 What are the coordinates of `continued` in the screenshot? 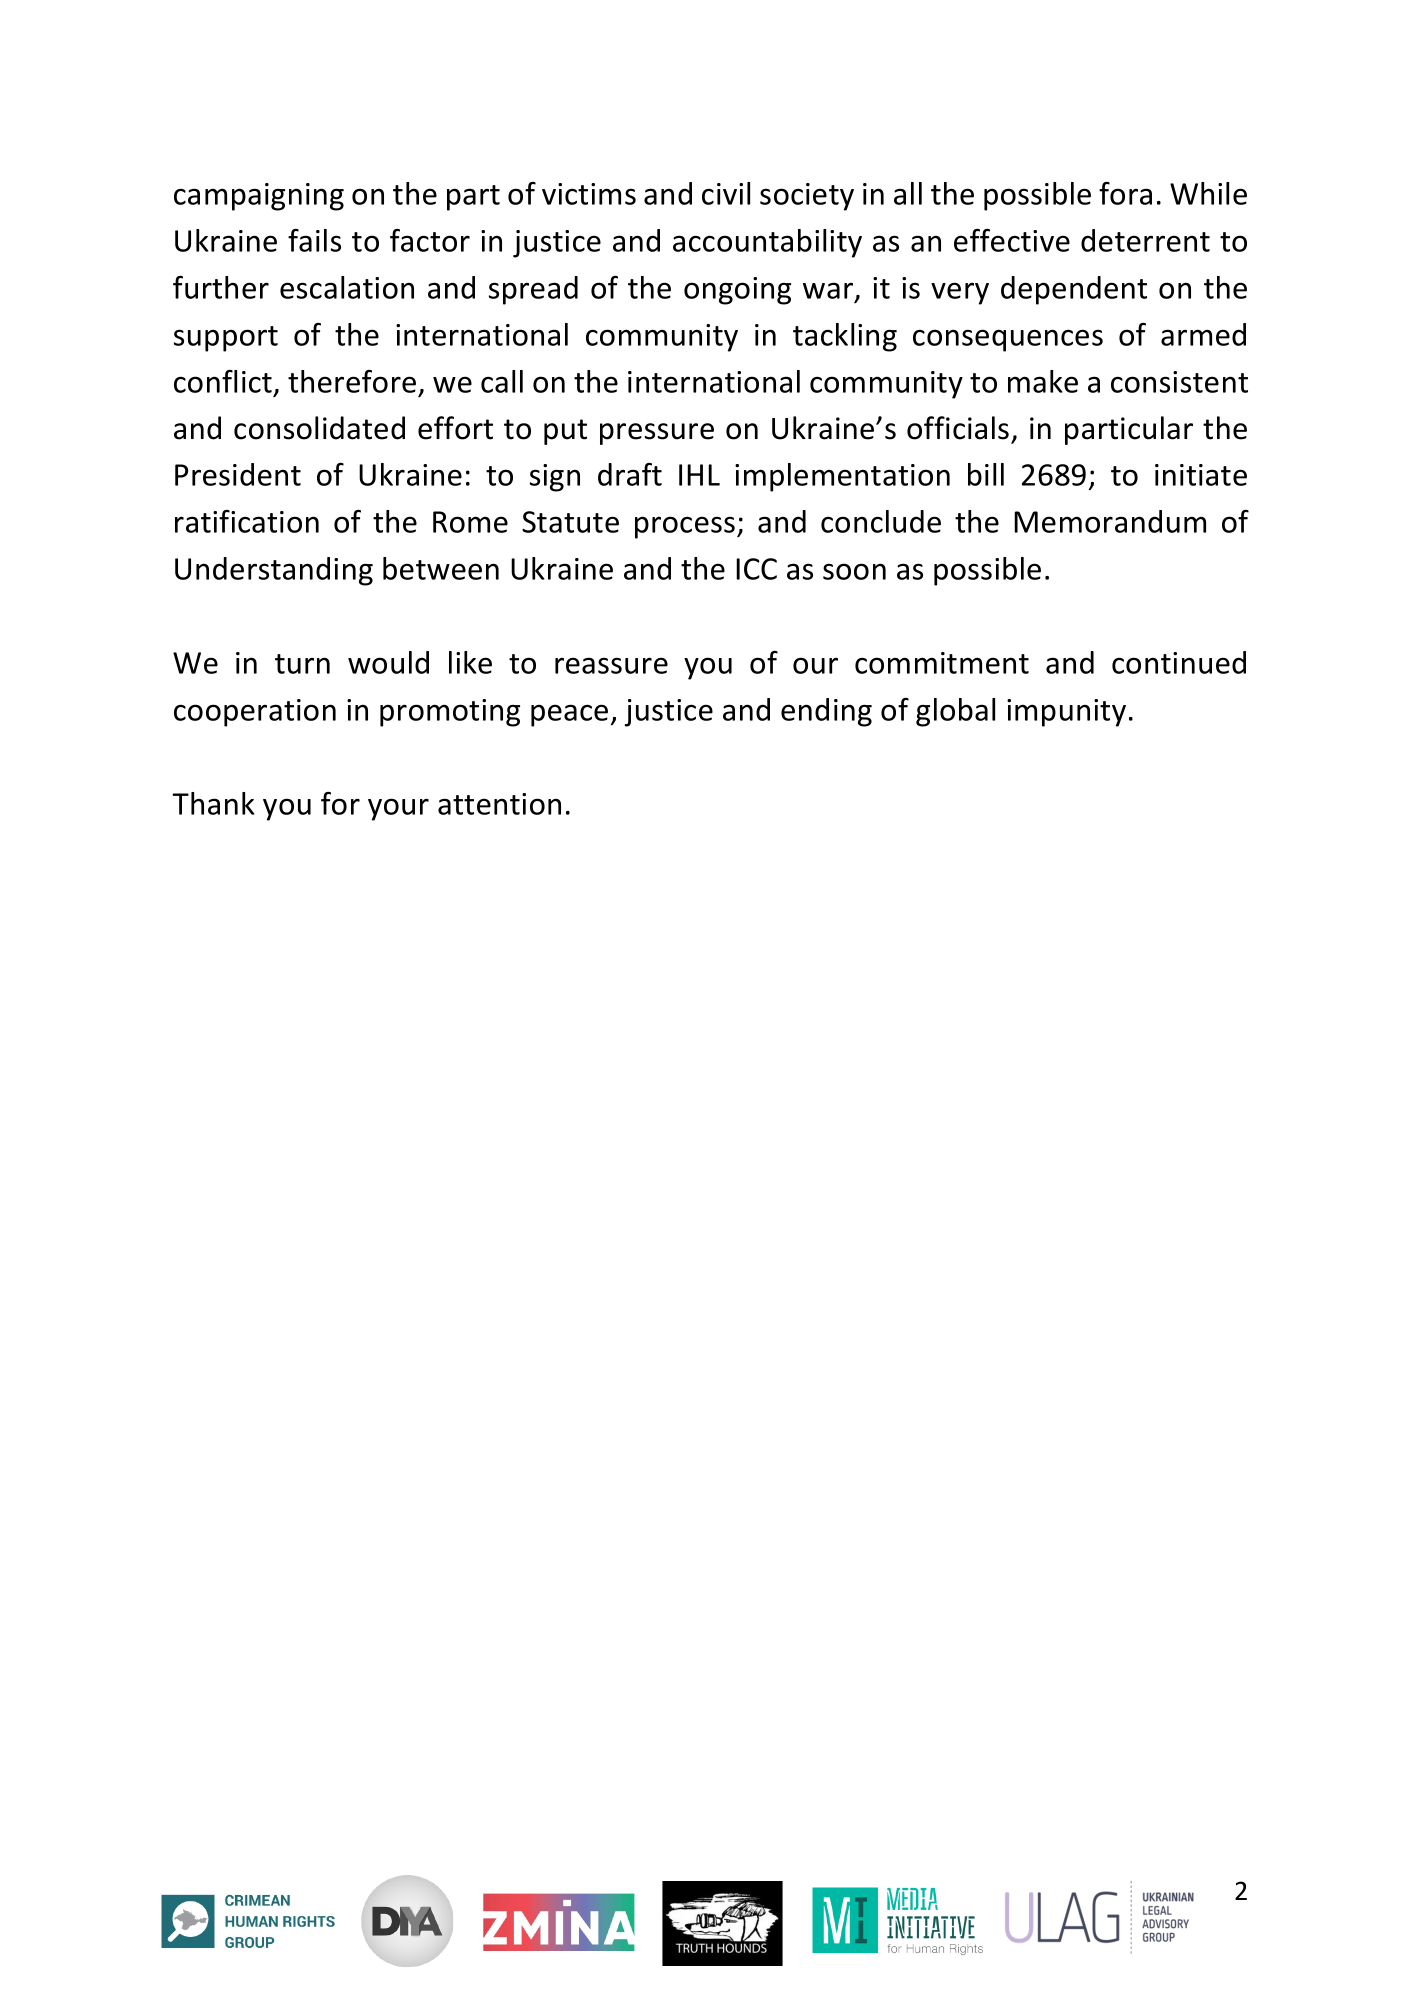 It's located at (1179, 662).
